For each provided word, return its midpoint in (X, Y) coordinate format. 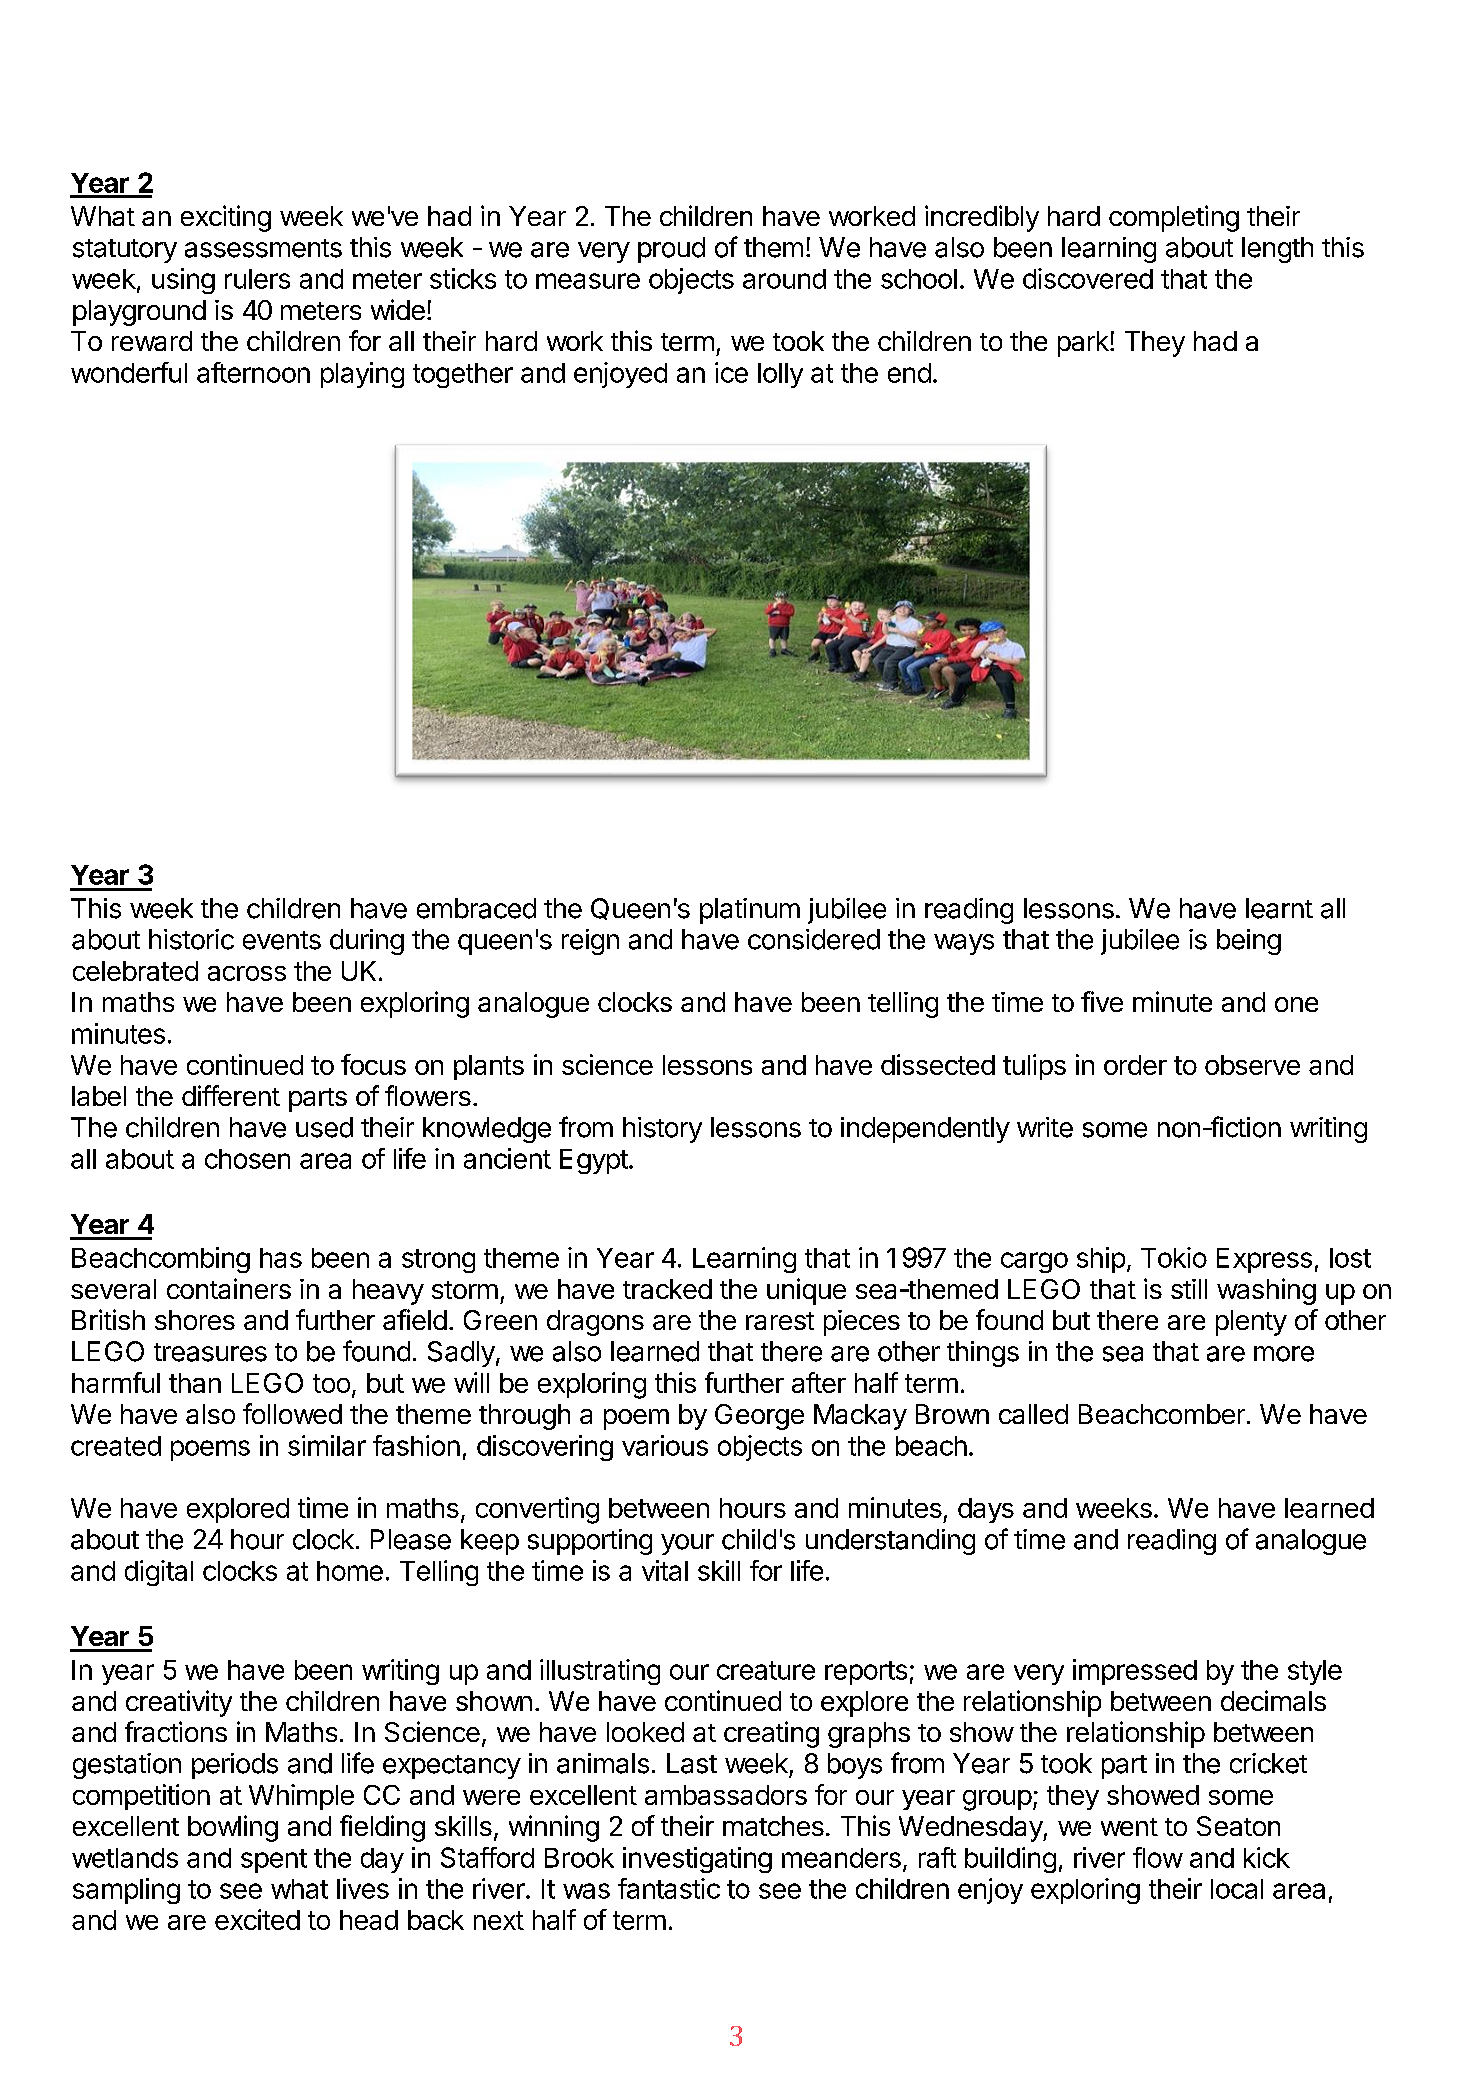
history (662, 1130)
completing (1174, 218)
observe (1252, 1065)
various (665, 1445)
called (1033, 1414)
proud (671, 250)
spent (274, 1861)
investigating (697, 1860)
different (231, 1095)
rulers (257, 279)
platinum (750, 911)
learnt (1279, 908)
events (282, 940)
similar (327, 1445)
